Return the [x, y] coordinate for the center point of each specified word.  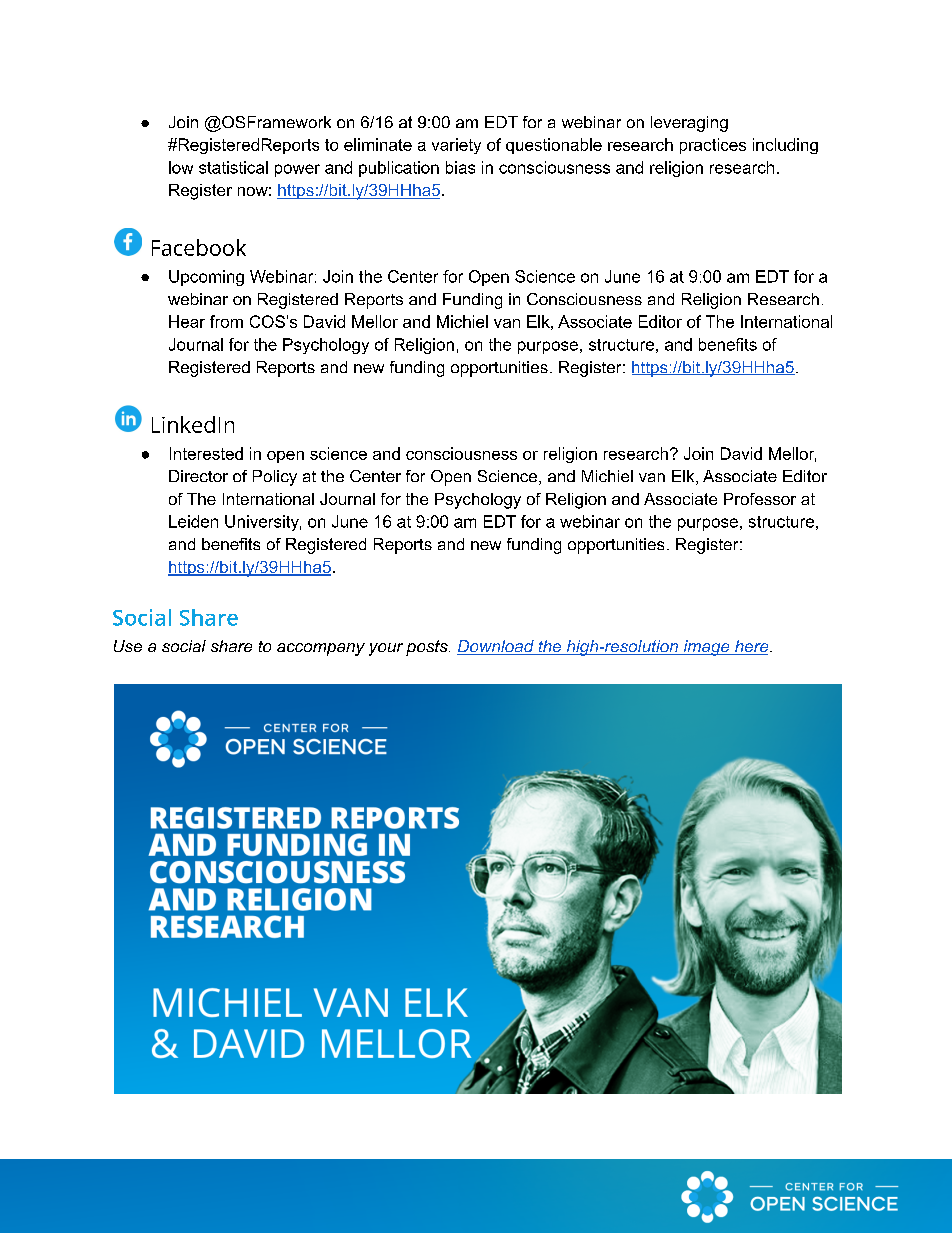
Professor [760, 499]
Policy [275, 478]
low [181, 167]
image [706, 648]
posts [428, 648]
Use [128, 646]
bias [460, 167]
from [226, 321]
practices [713, 146]
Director [198, 476]
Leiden [193, 521]
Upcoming [206, 278]
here [752, 647]
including [785, 146]
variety [456, 146]
